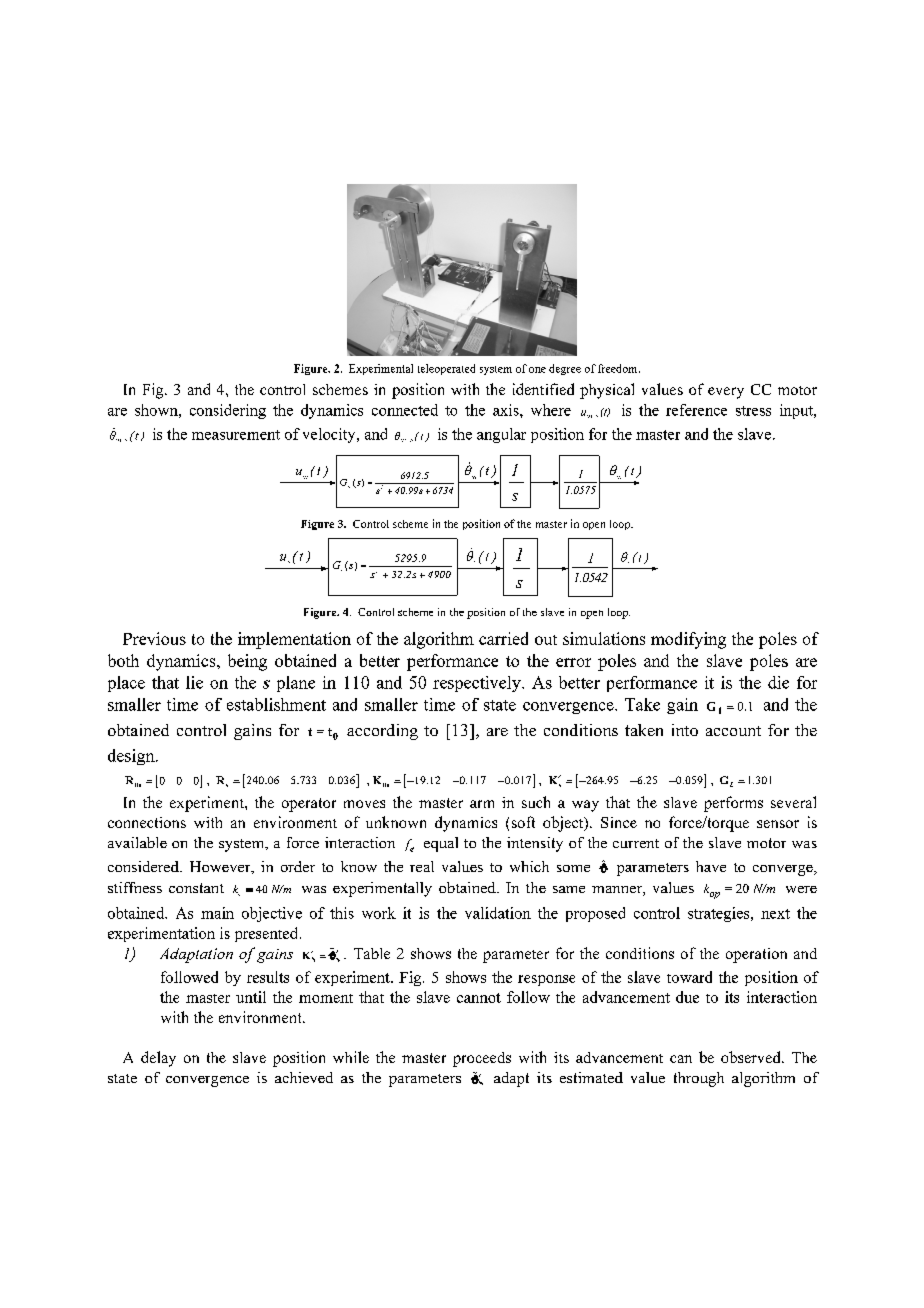 The height and width of the document is (1308, 924). Describe the element at coordinates (158, 1059) in the document. I see `delay` at that location.
